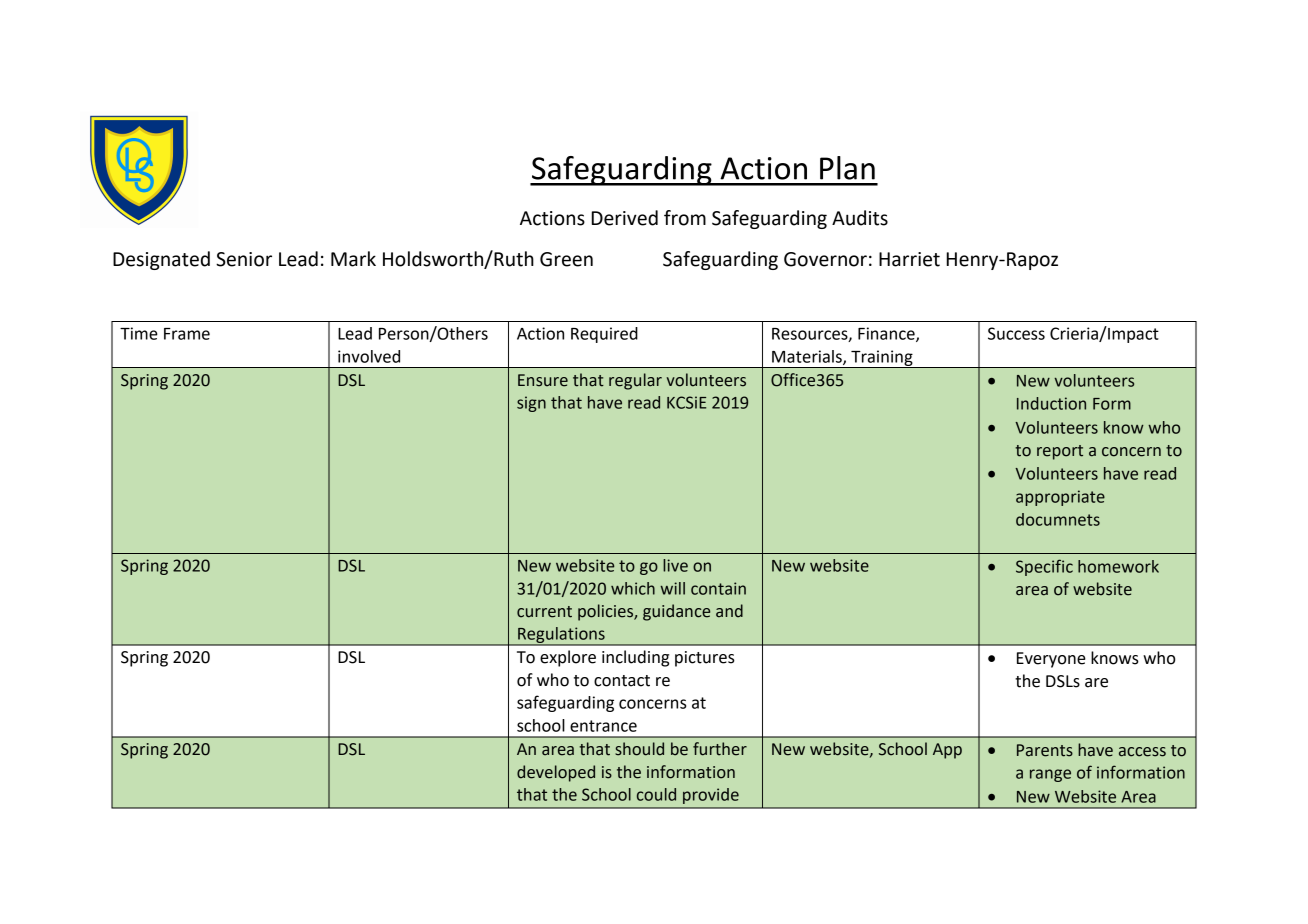  Describe the element at coordinates (675, 565) in the screenshot. I see `live` at that location.
